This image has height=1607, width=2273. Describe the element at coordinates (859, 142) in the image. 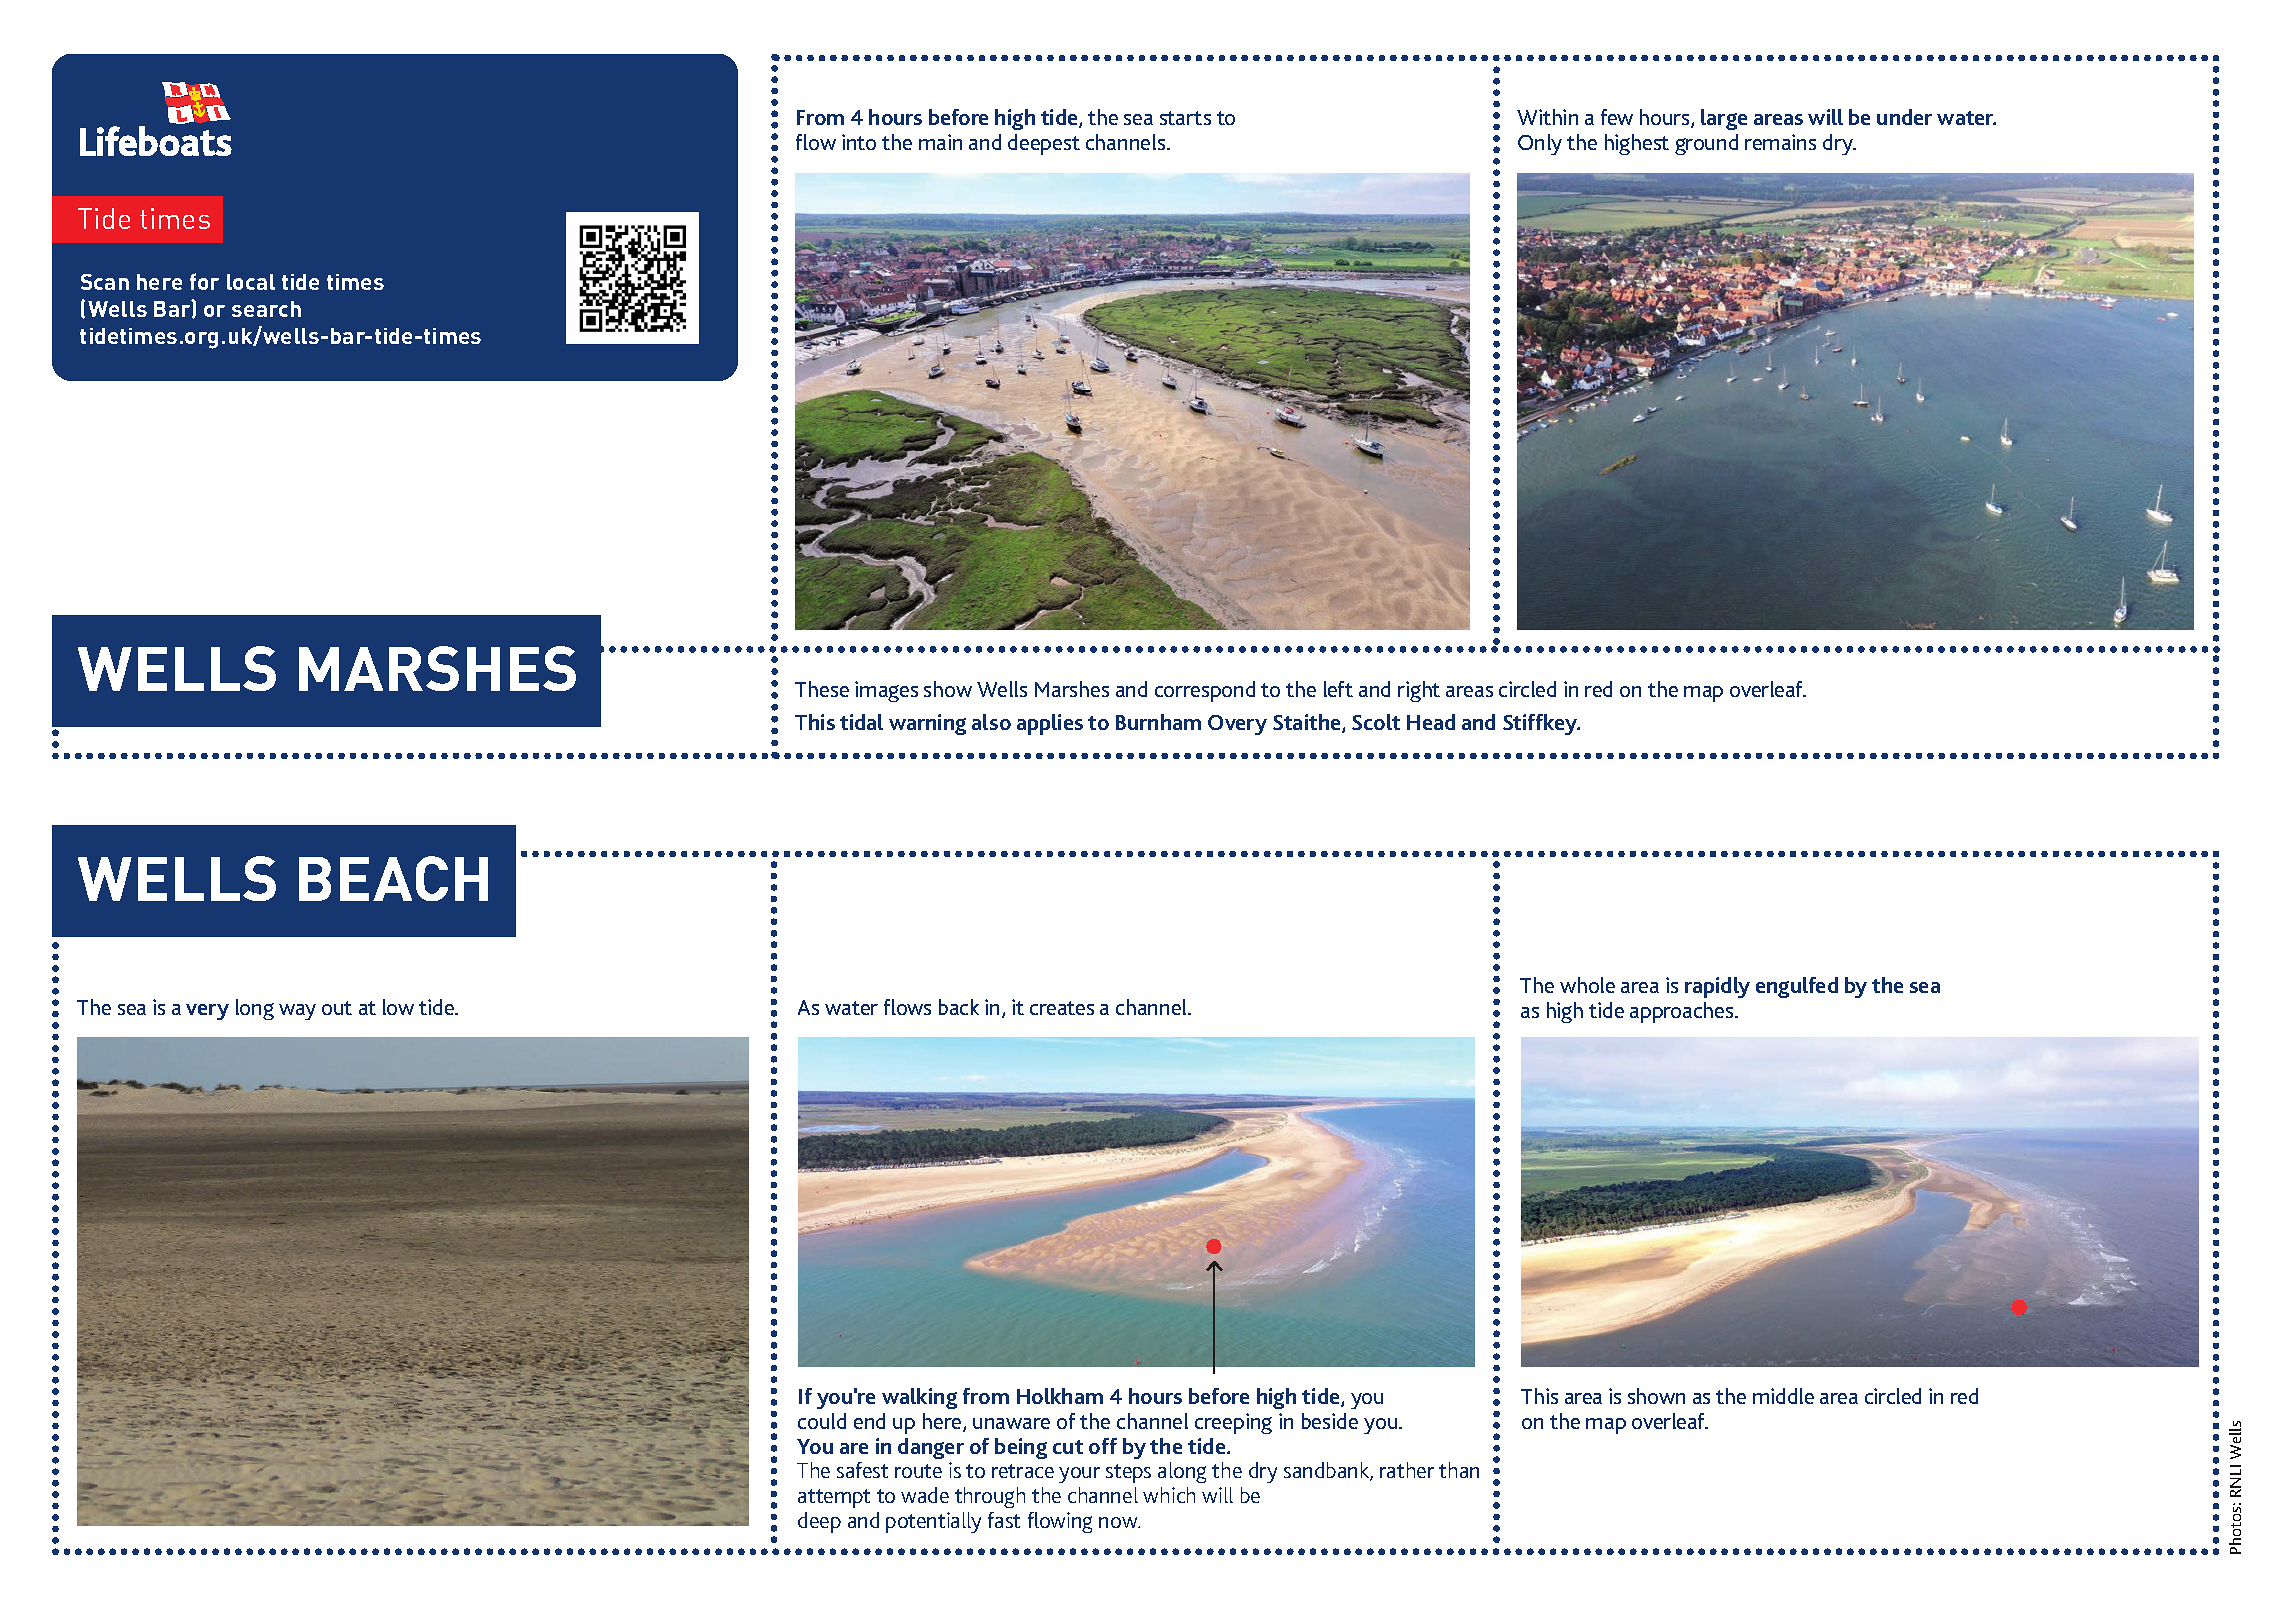

I see `into` at that location.
